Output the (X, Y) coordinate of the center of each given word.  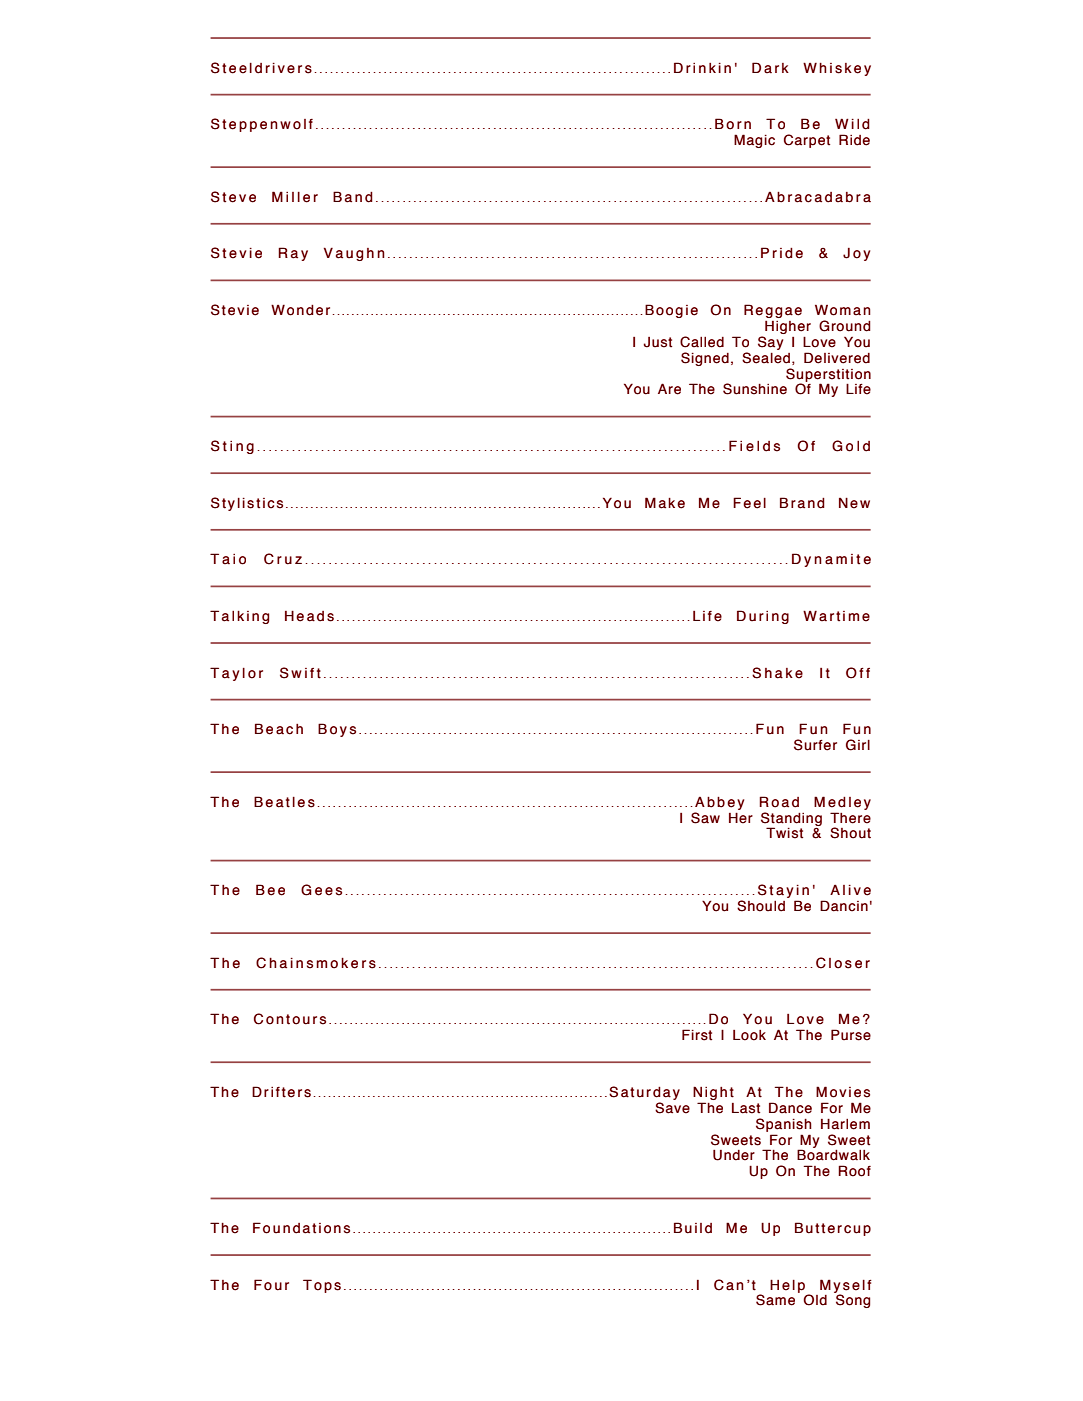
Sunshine (755, 389)
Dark (770, 67)
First (697, 1035)
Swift (300, 673)
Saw (705, 818)
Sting (232, 447)
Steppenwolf (262, 125)
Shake (777, 673)
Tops (322, 1286)
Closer (843, 963)
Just (658, 342)
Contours (290, 1019)
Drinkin (702, 67)
